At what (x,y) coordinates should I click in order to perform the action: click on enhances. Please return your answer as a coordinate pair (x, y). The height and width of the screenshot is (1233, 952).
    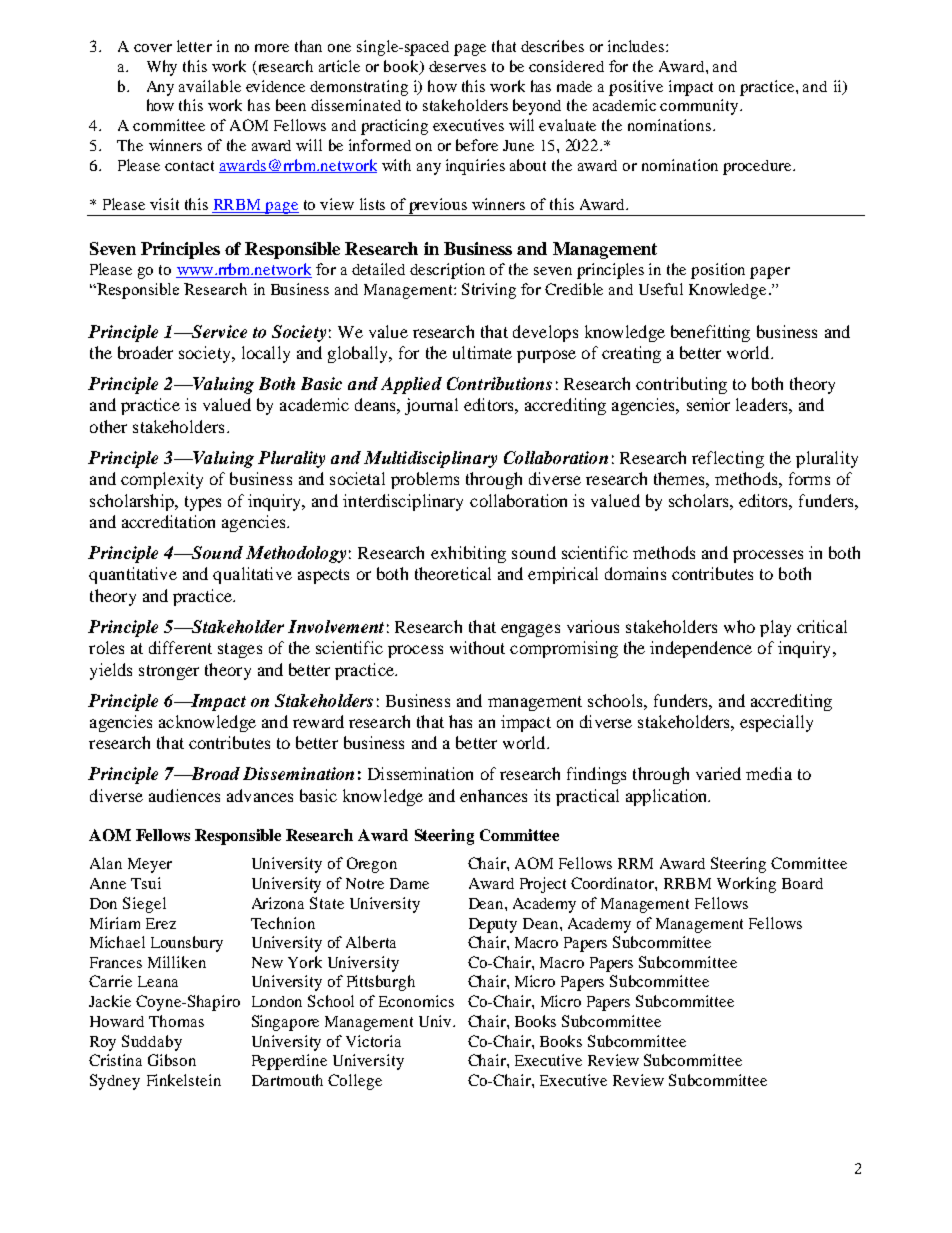
    Looking at the image, I should click on (493, 795).
